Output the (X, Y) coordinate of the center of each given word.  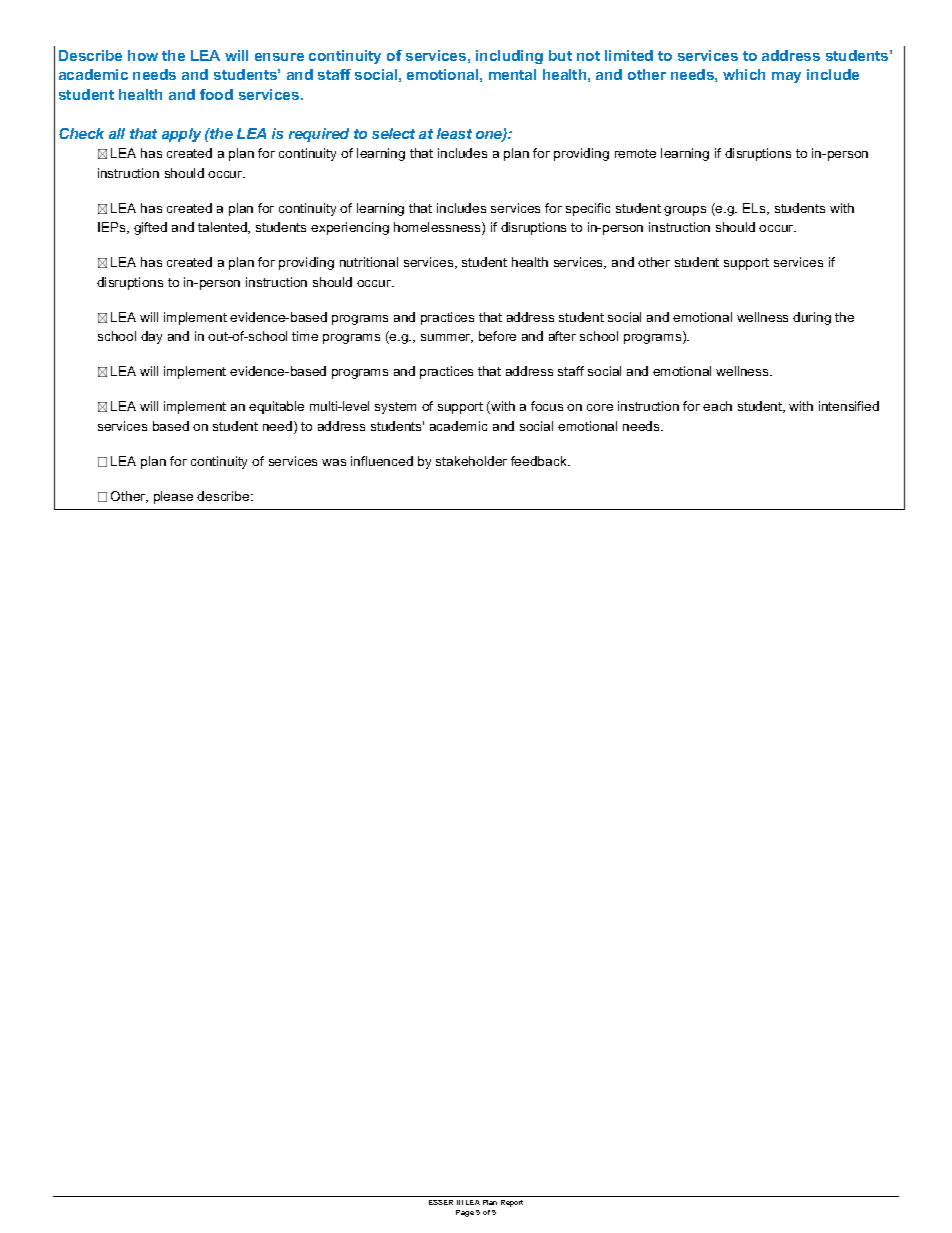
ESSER (441, 1202)
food (216, 94)
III (460, 1202)
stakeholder (471, 461)
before (497, 336)
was (334, 462)
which (744, 74)
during (812, 318)
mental (512, 74)
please (173, 497)
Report (512, 1203)
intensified (849, 406)
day (151, 337)
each (717, 406)
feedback (540, 461)
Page (465, 1213)
